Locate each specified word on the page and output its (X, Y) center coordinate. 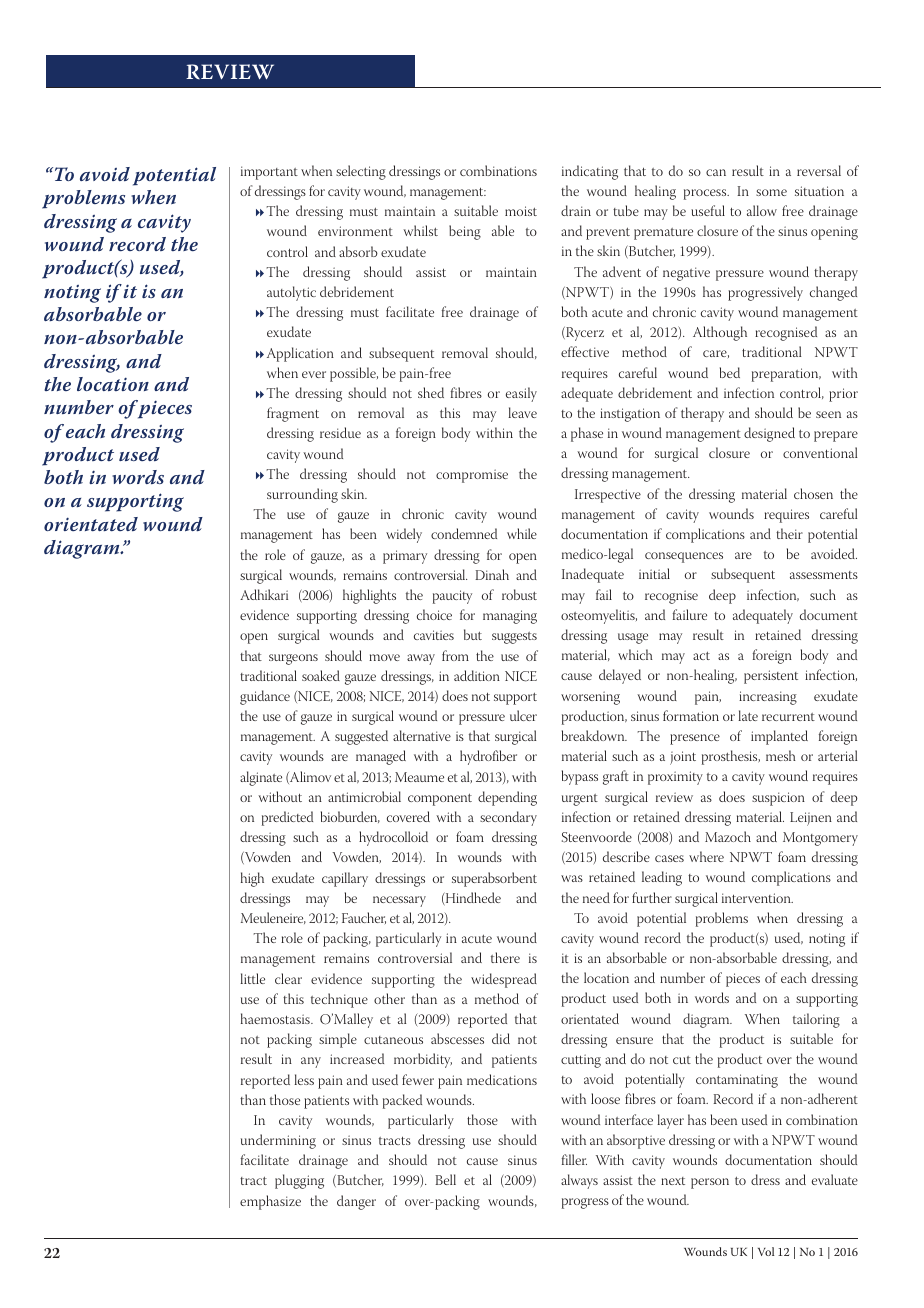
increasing (768, 698)
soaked (321, 675)
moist (521, 211)
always (579, 1181)
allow (762, 210)
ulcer (523, 715)
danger (356, 1202)
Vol (766, 1251)
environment (355, 231)
